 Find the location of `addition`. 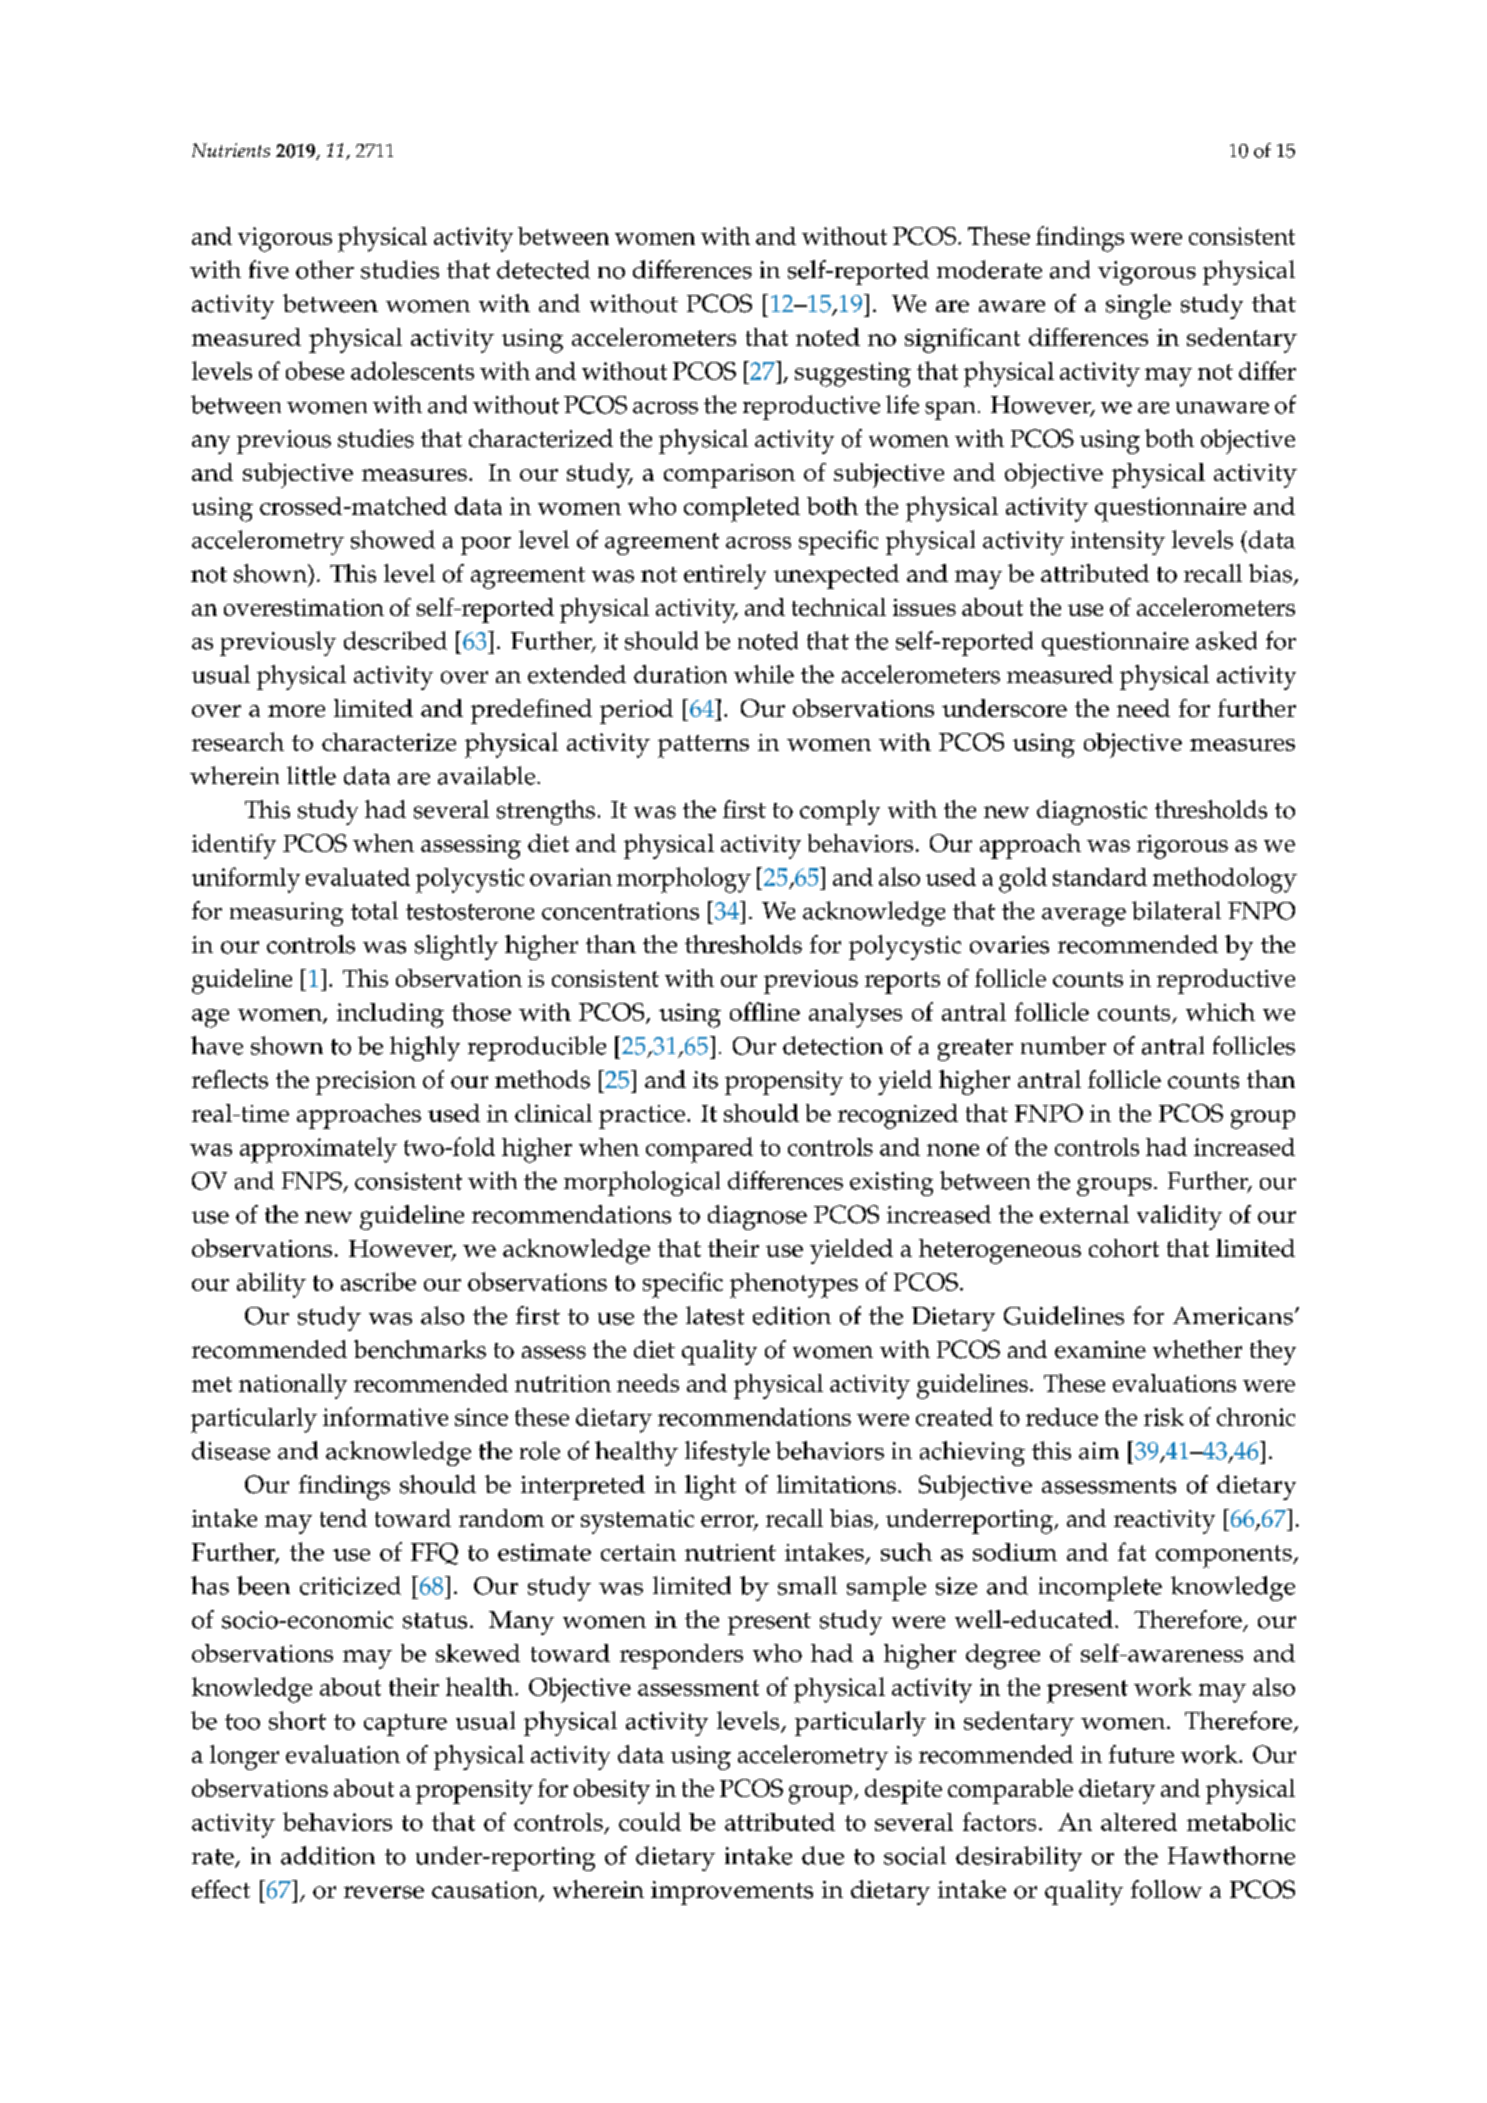

addition is located at coordinates (328, 1855).
